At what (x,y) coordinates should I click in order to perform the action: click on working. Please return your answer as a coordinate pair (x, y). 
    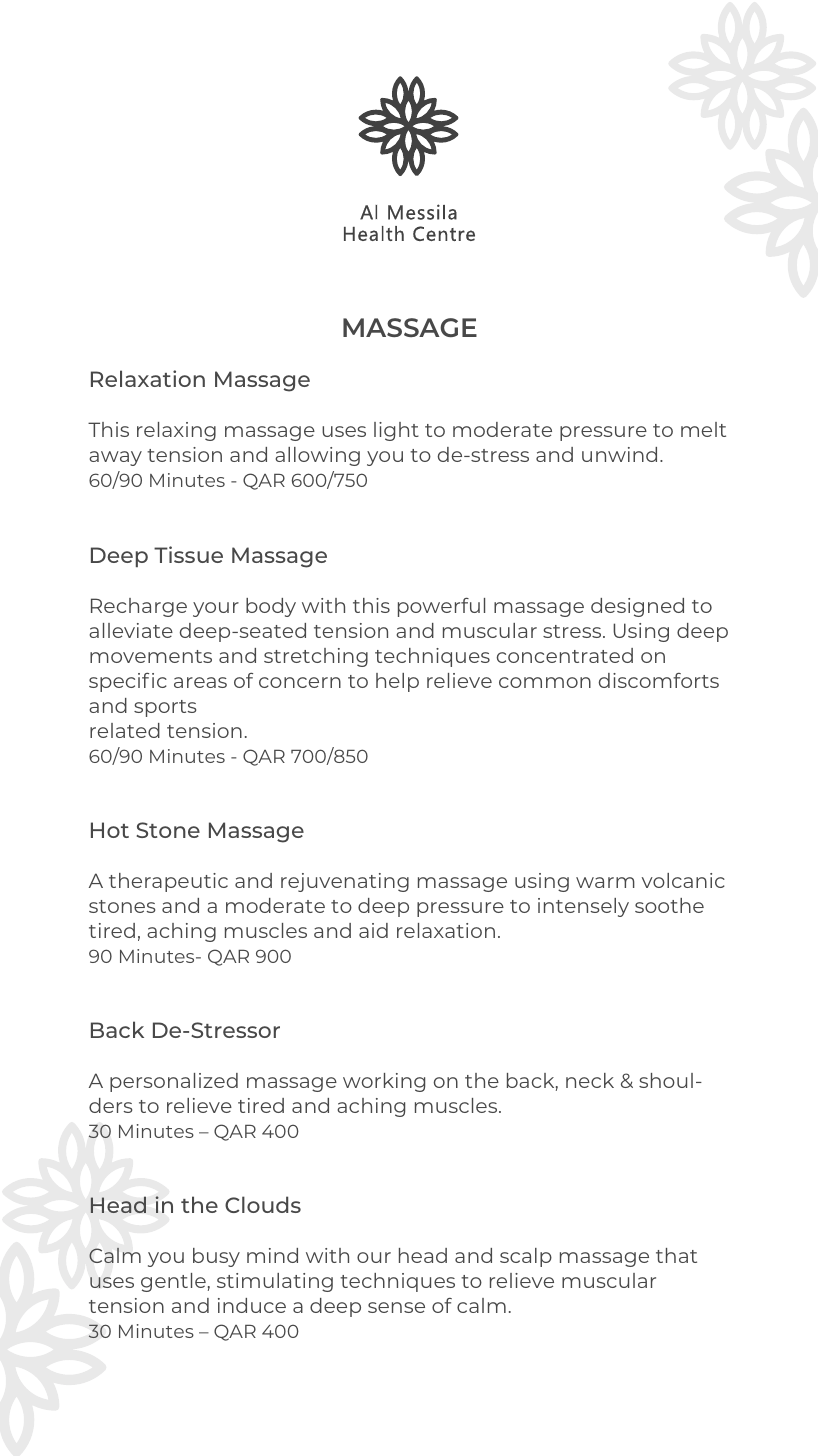
    Looking at the image, I should click on (384, 1082).
